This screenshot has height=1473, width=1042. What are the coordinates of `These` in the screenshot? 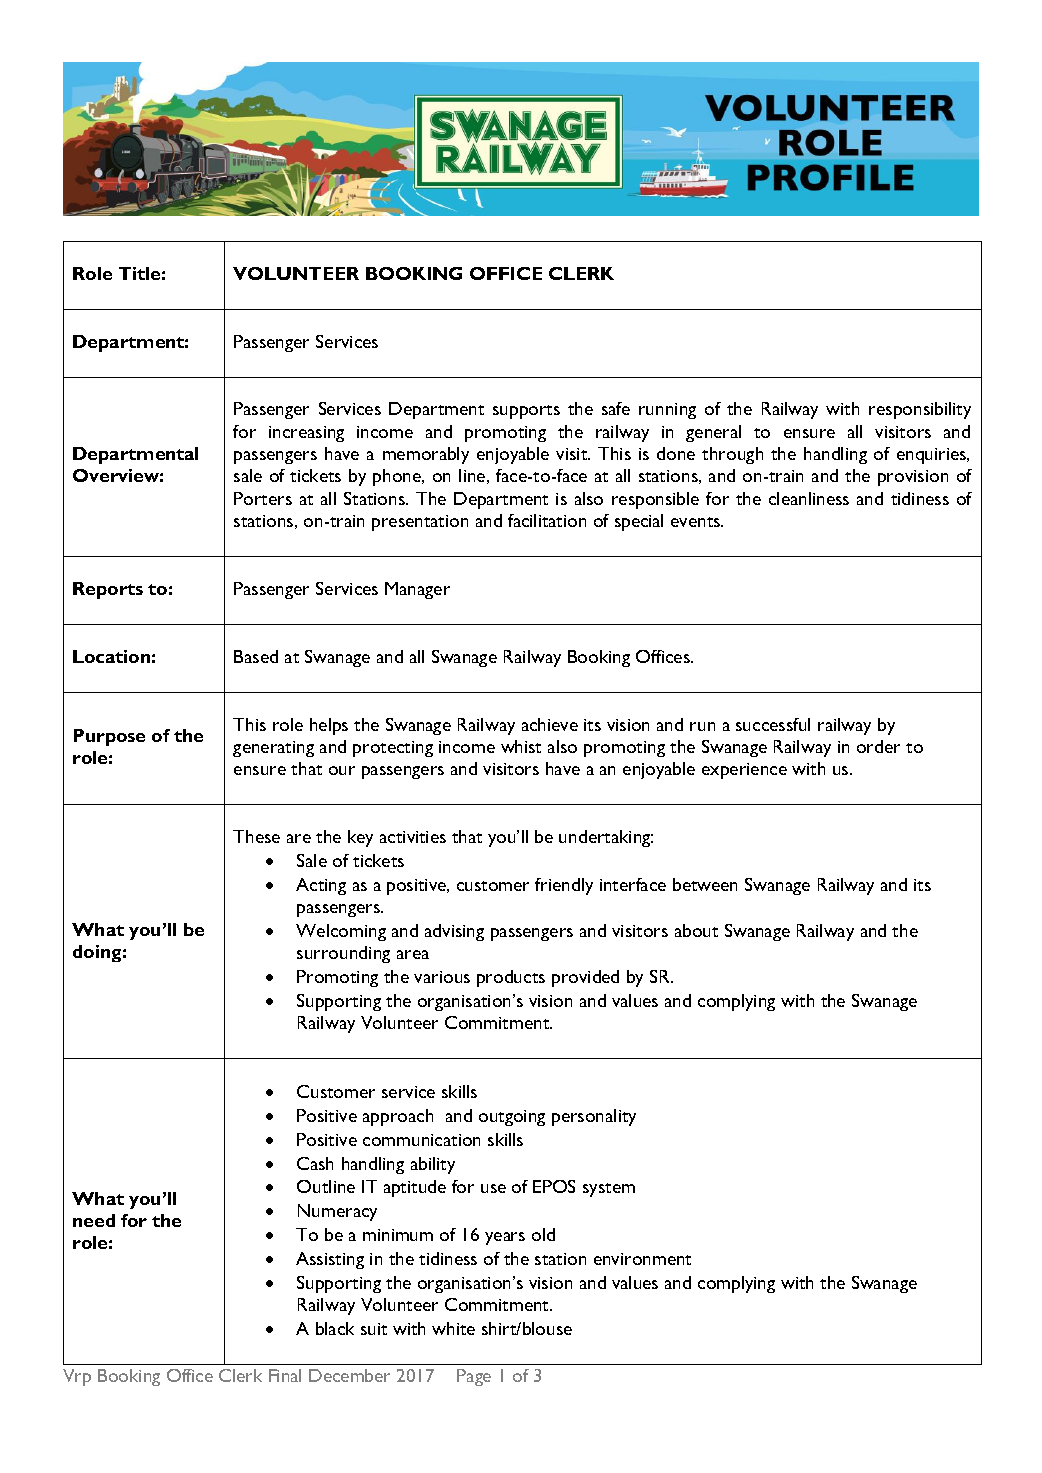 It's located at (256, 836).
